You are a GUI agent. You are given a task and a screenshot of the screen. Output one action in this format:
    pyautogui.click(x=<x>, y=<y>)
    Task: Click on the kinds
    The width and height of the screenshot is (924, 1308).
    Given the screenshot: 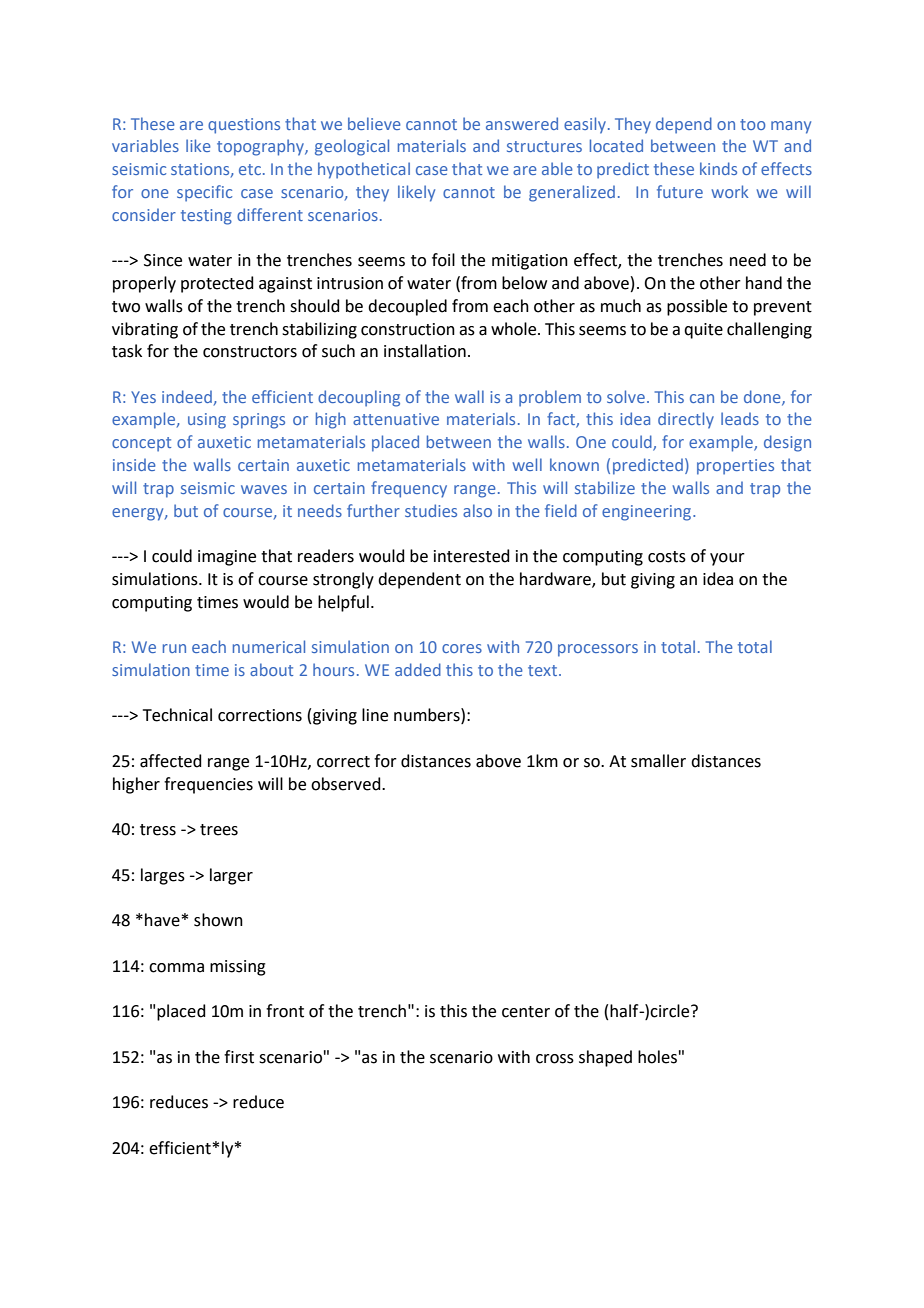 What is the action you would take?
    pyautogui.click(x=718, y=168)
